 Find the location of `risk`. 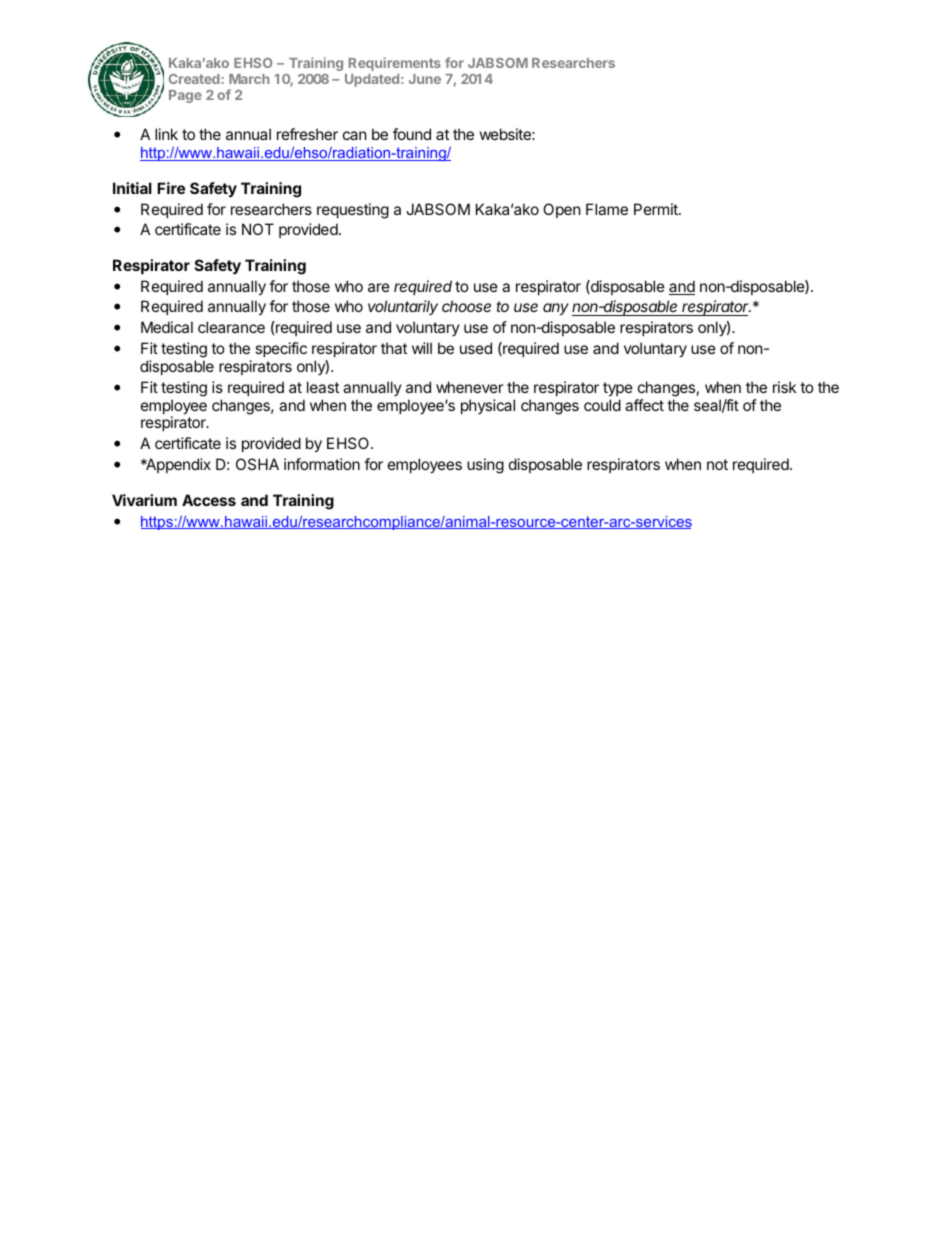

risk is located at coordinates (784, 387).
